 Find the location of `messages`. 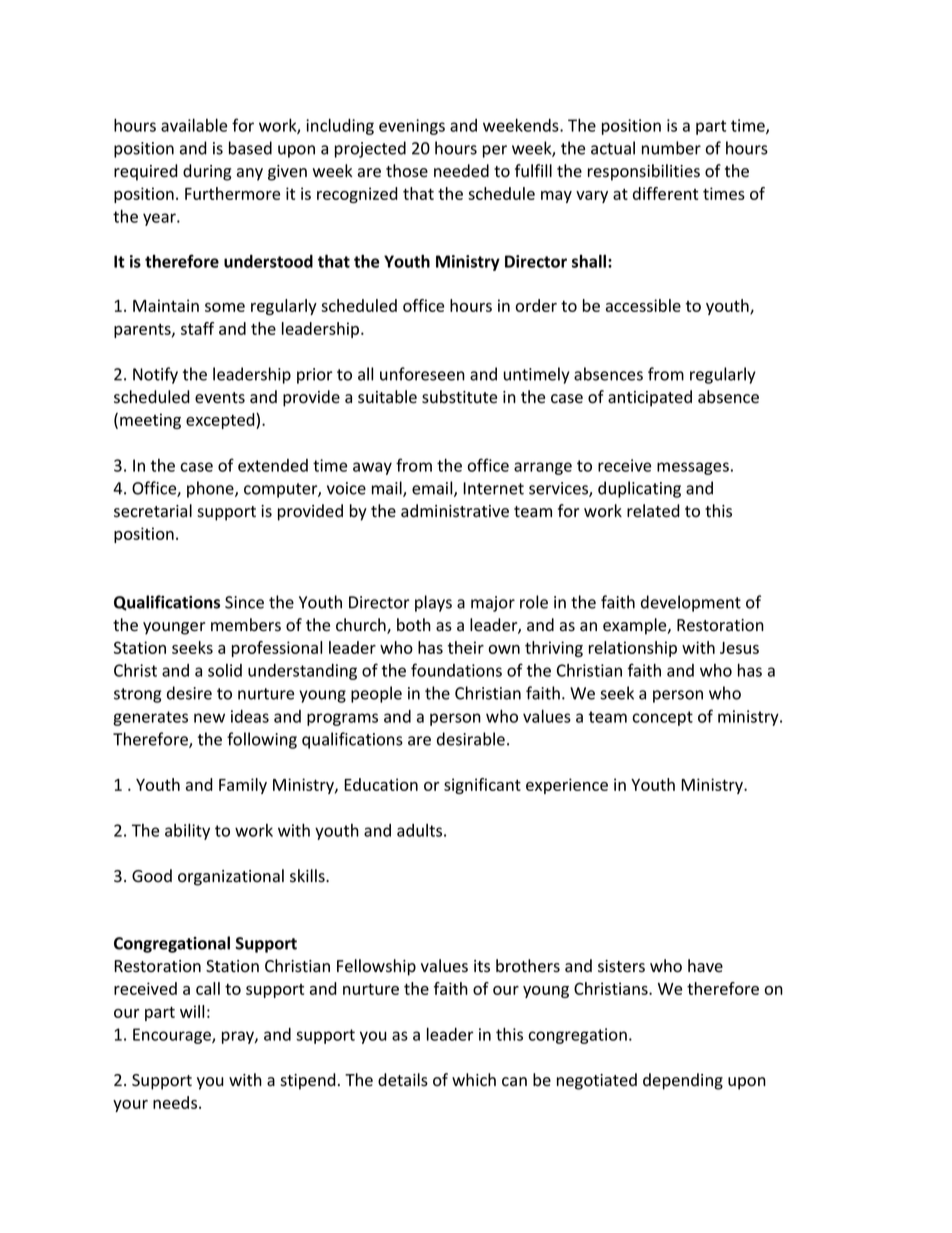

messages is located at coordinates (693, 468).
